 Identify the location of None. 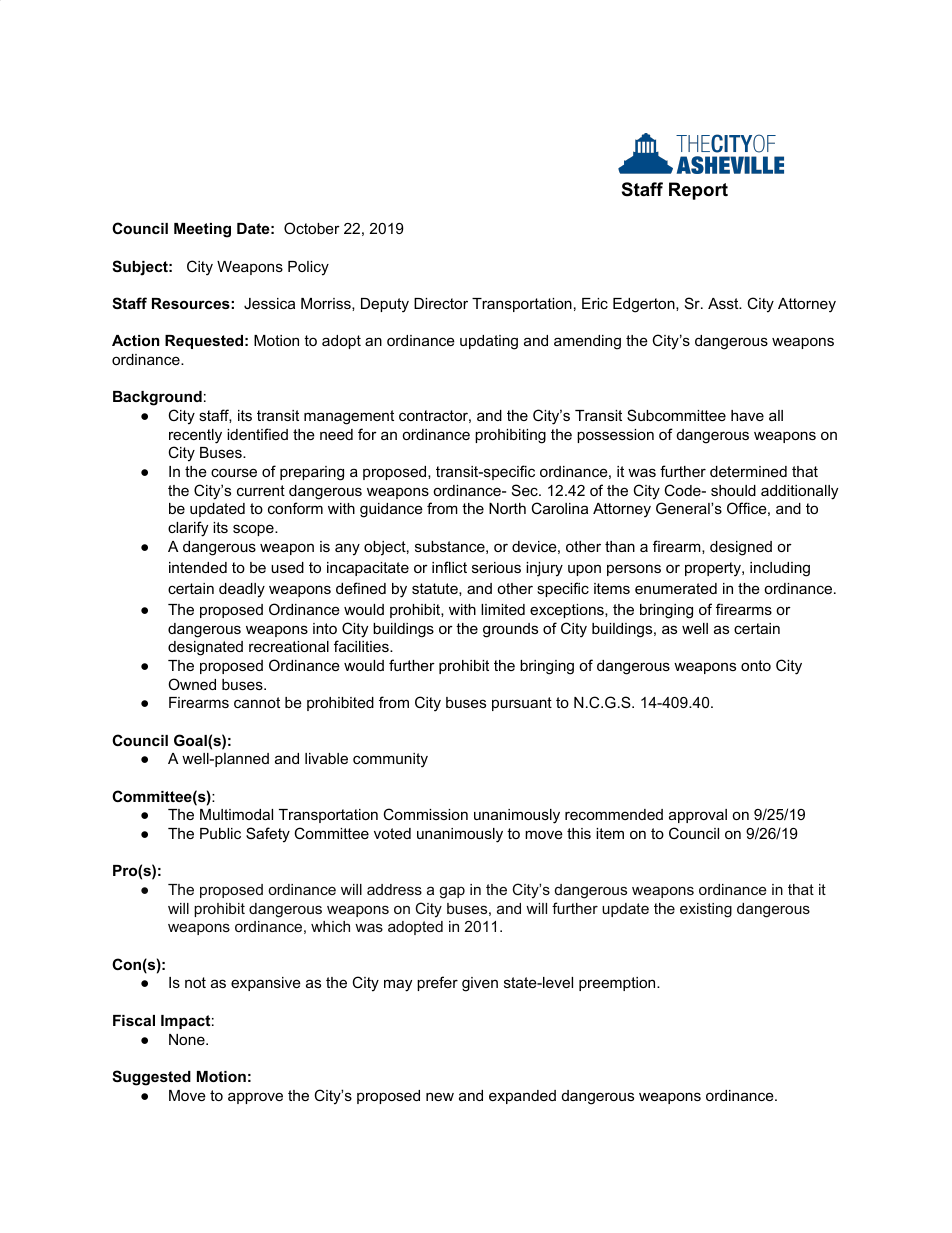
(188, 1039).
